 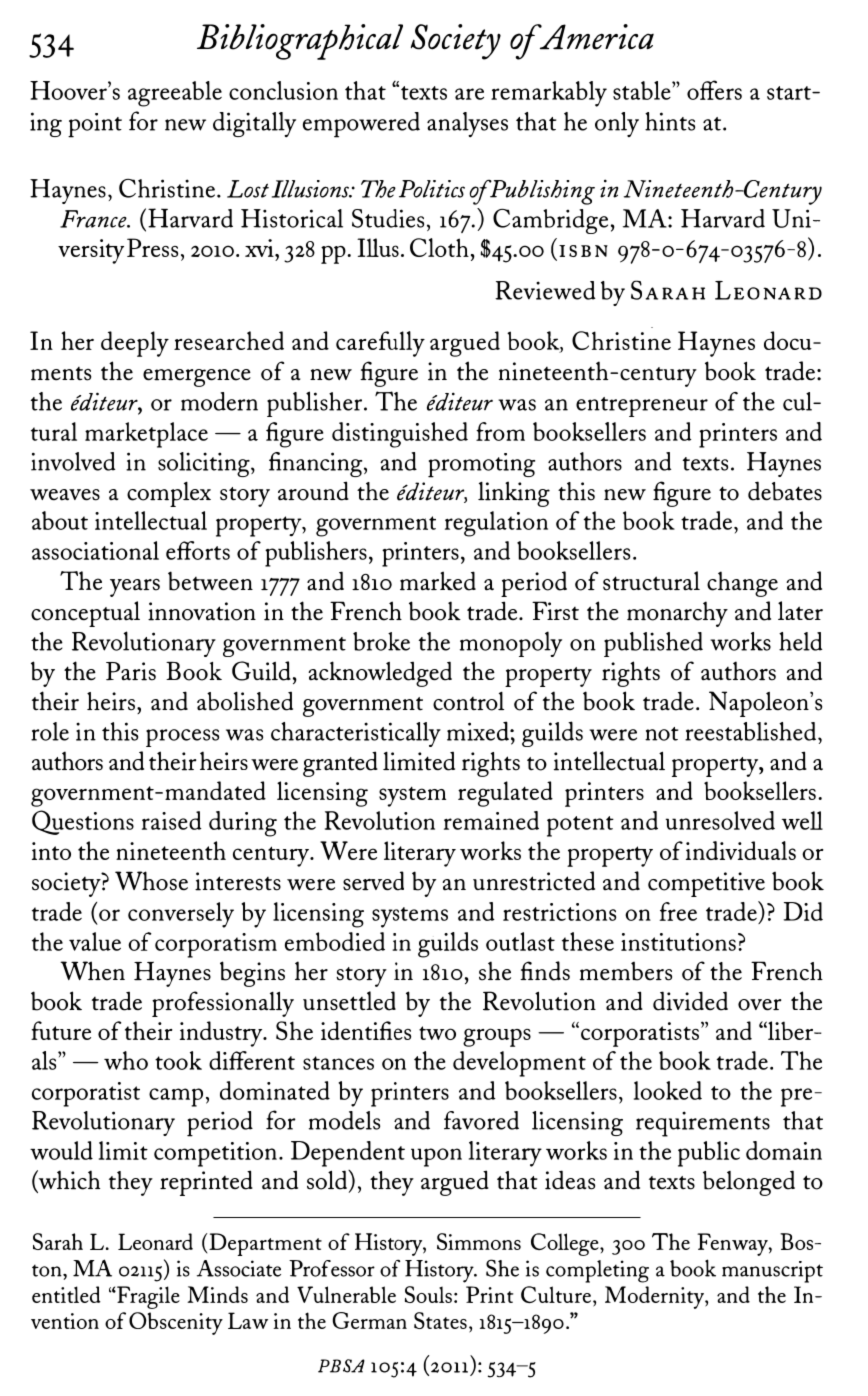 I want to click on Obscenity, so click(x=176, y=1323).
